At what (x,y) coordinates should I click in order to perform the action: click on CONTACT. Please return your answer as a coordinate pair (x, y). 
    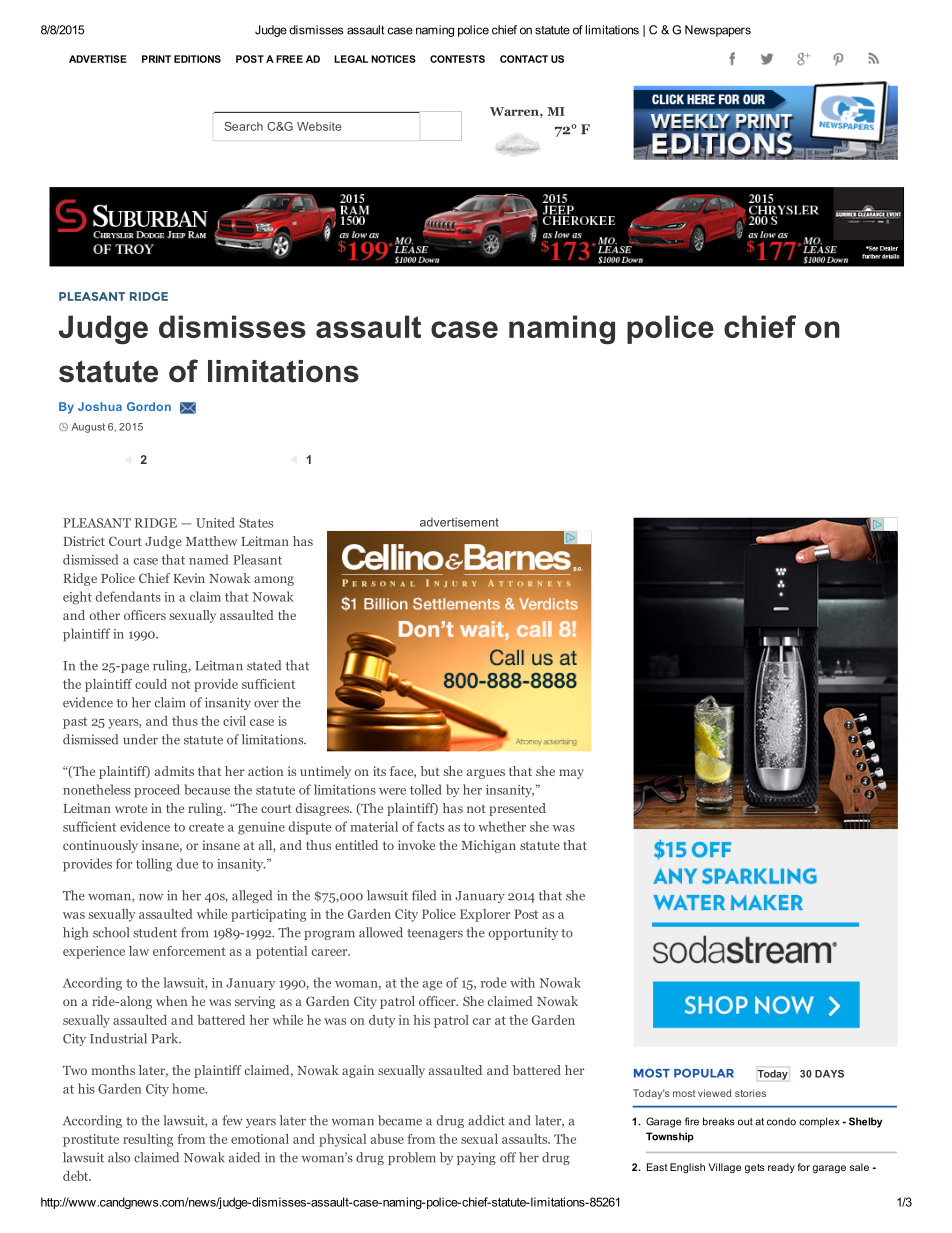
    Looking at the image, I should click on (524, 59).
